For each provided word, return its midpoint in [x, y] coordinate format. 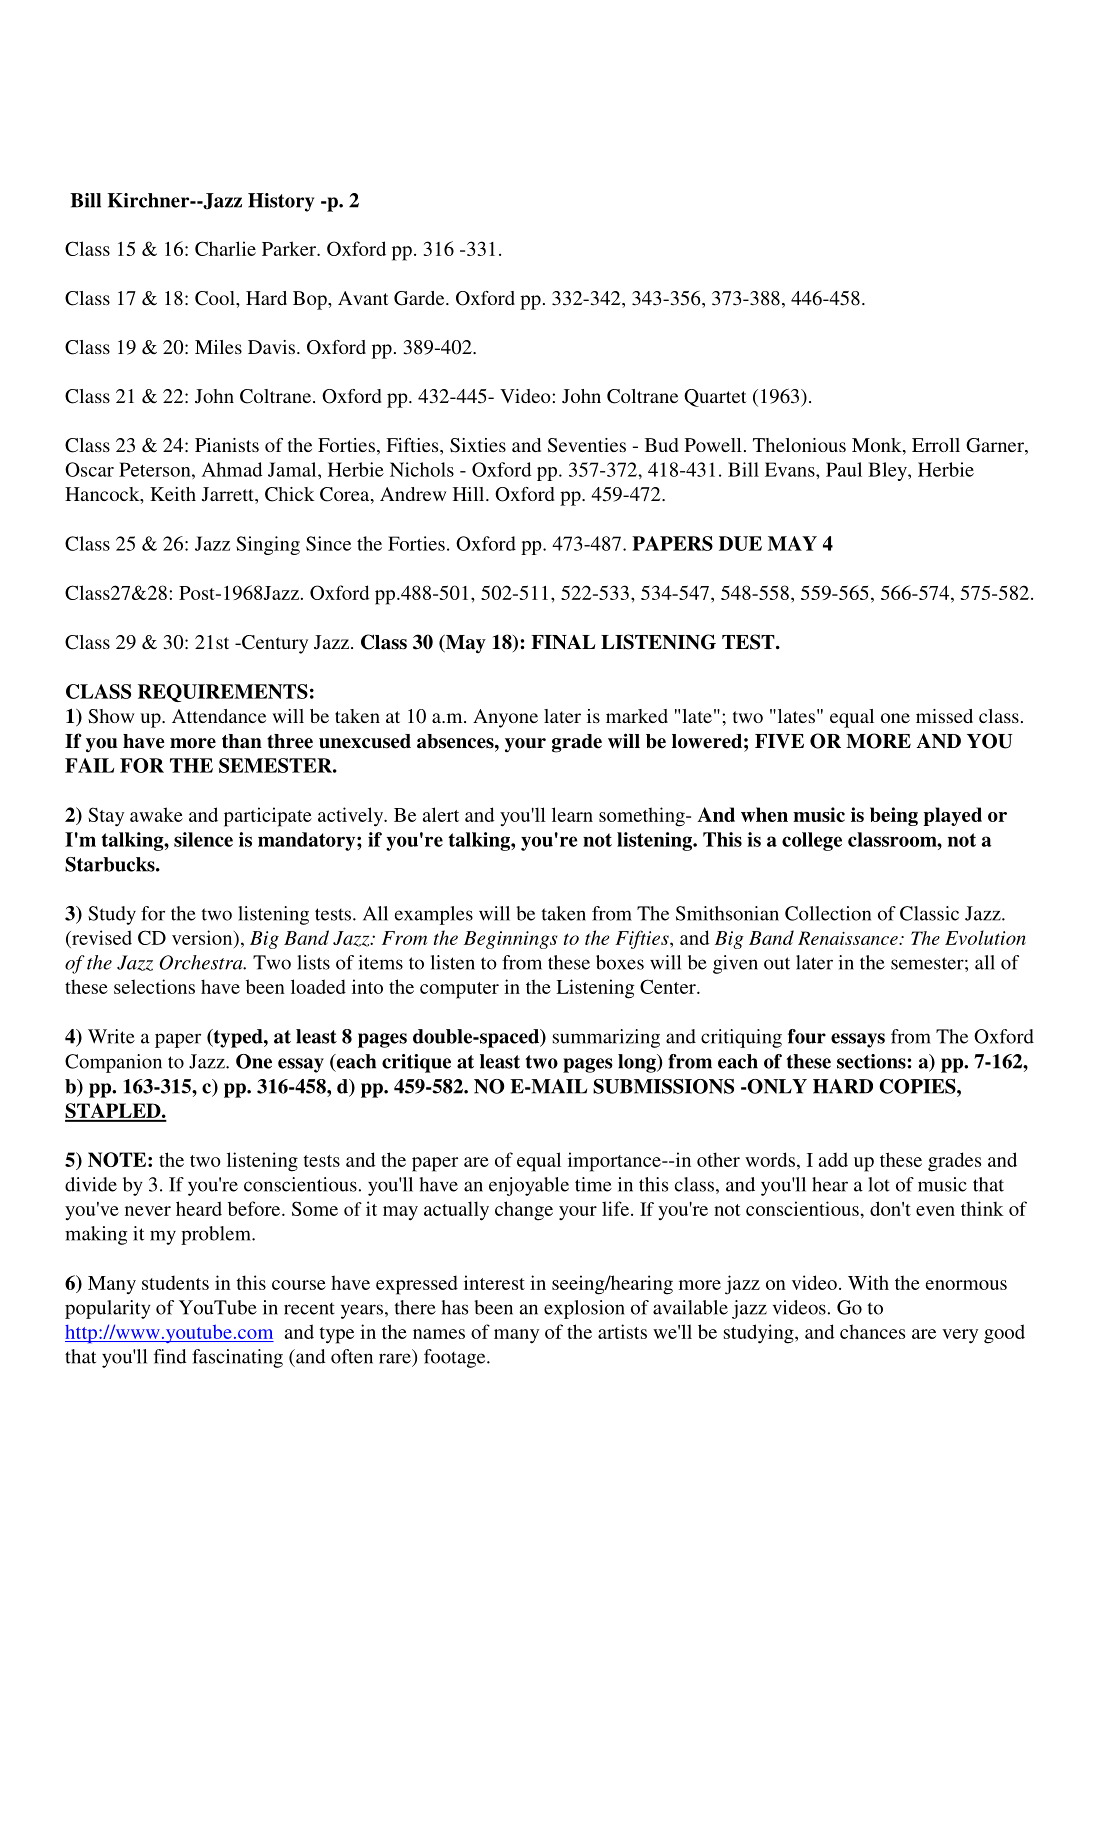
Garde [420, 298]
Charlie [225, 248]
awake [156, 814]
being [894, 816]
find [170, 1356]
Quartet [715, 398]
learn [572, 814]
